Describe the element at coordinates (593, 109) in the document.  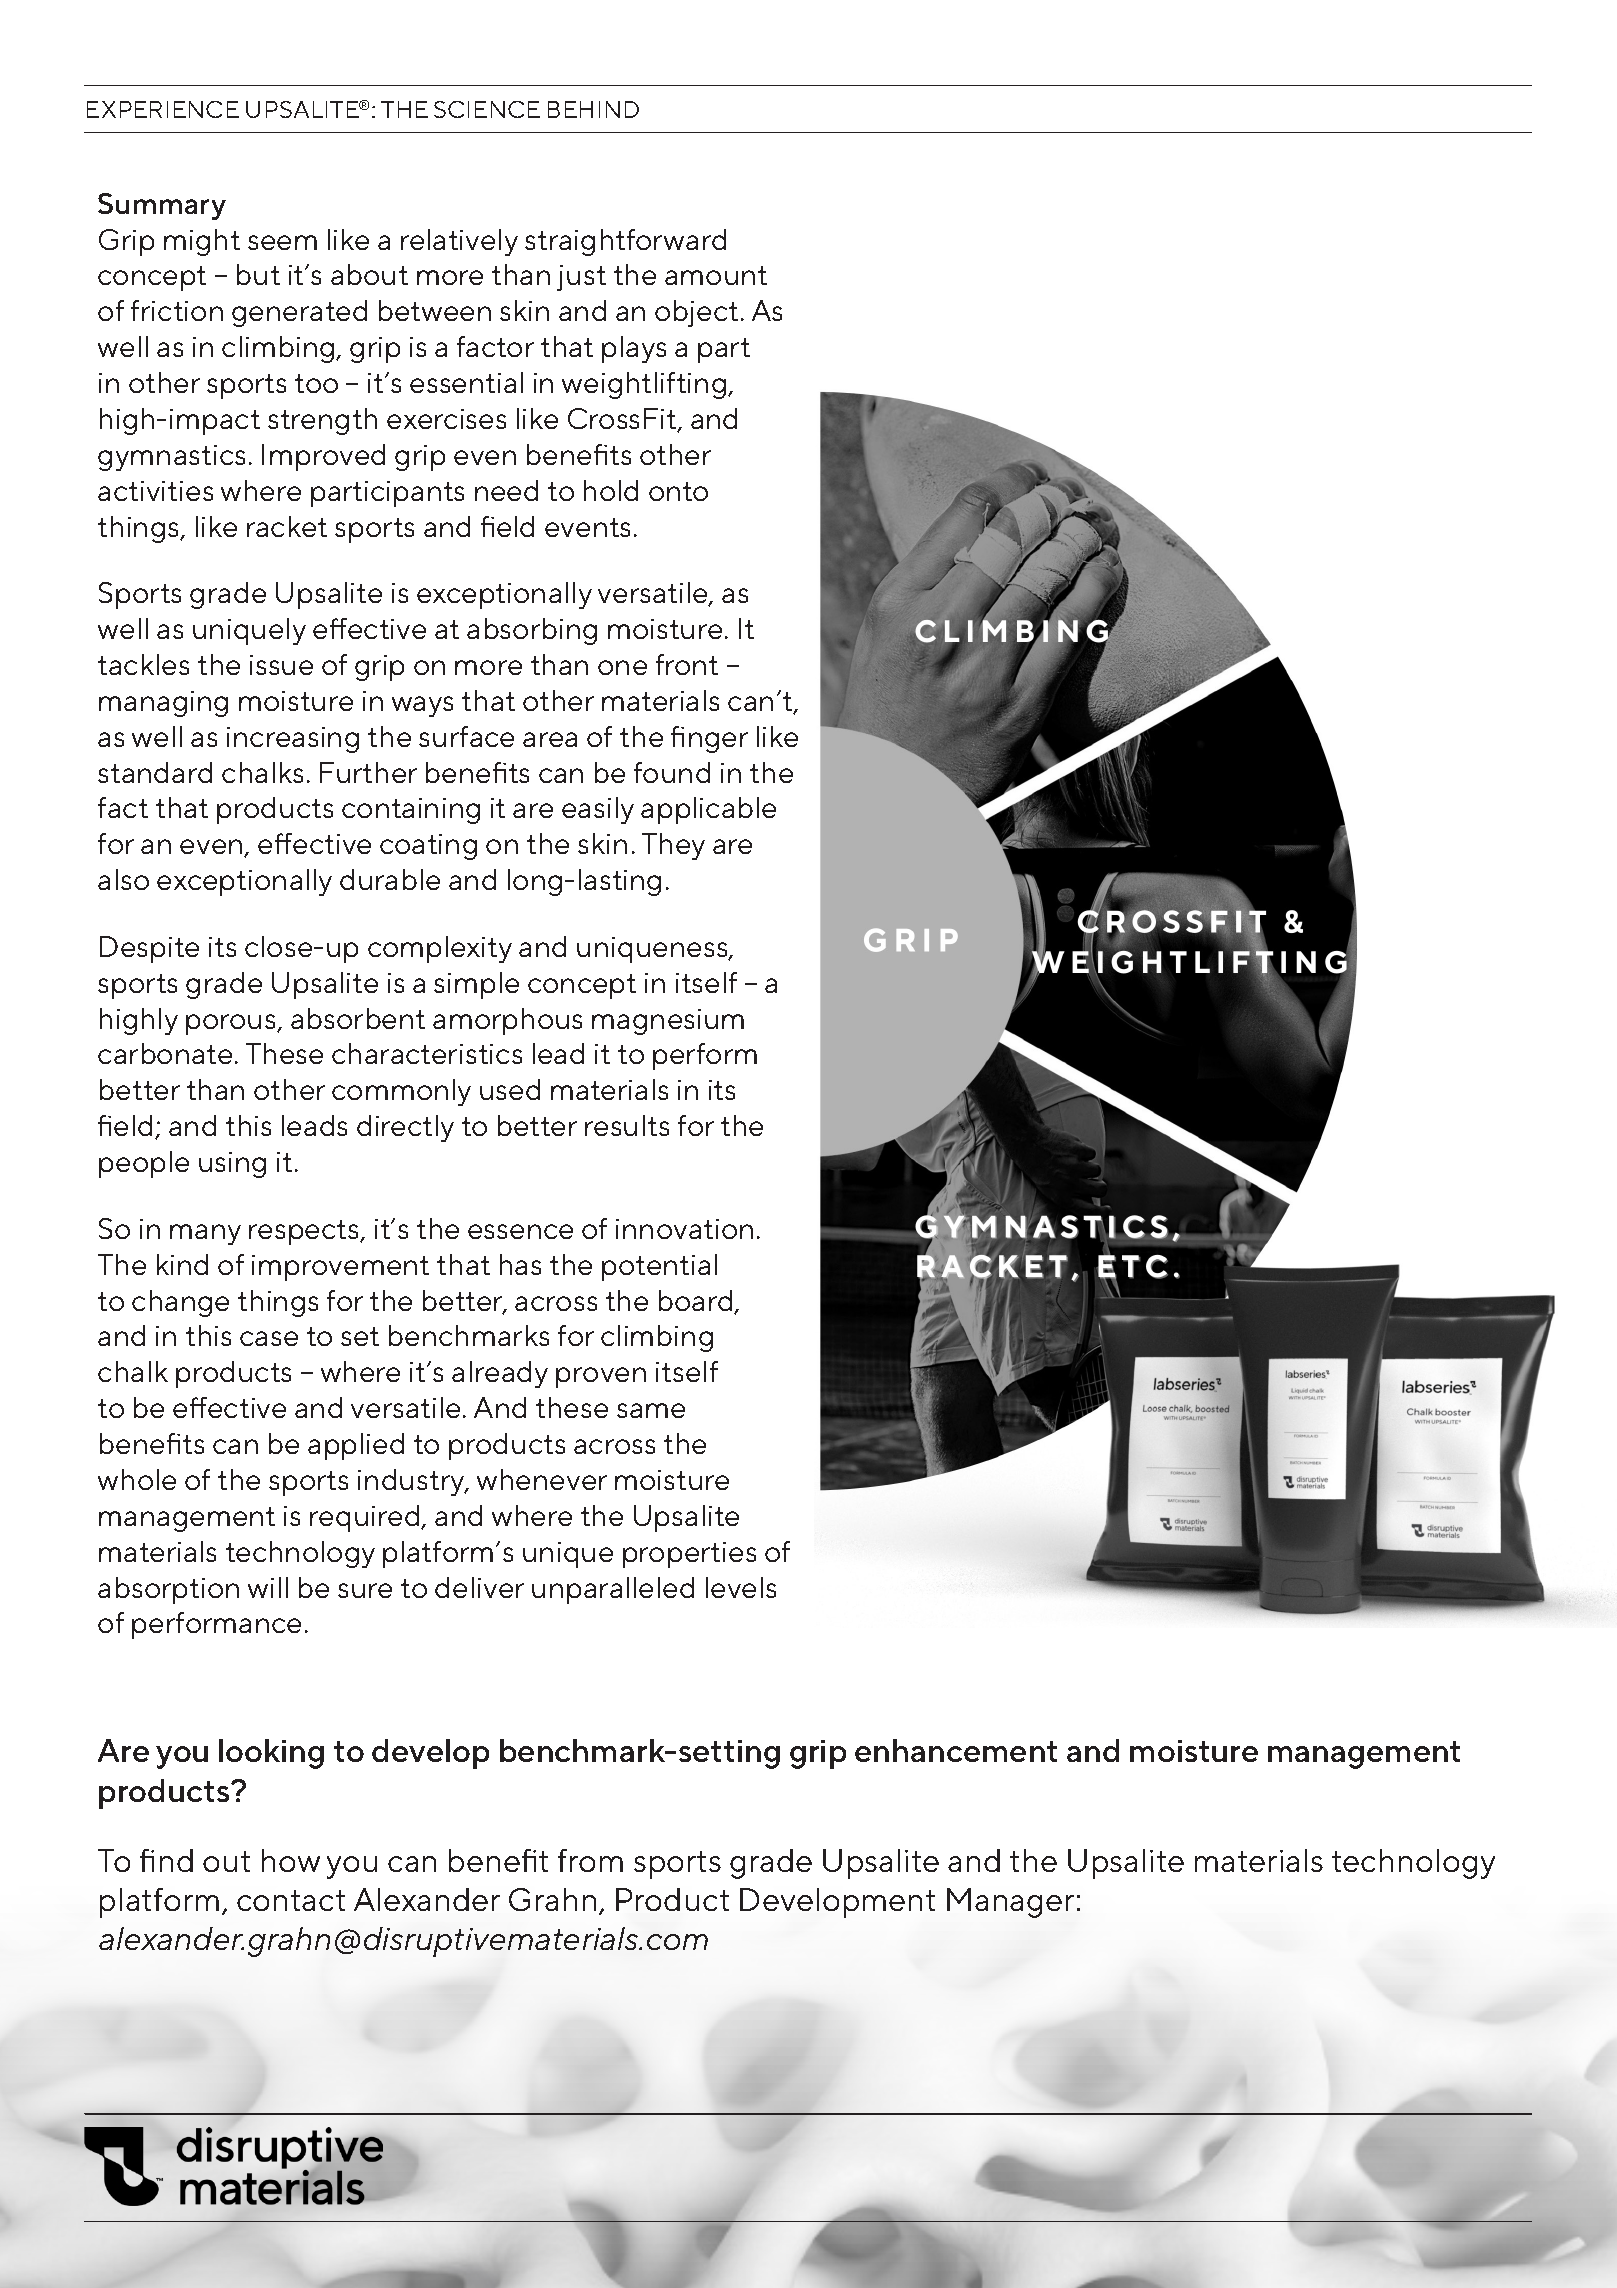
I see `BEHIND` at that location.
